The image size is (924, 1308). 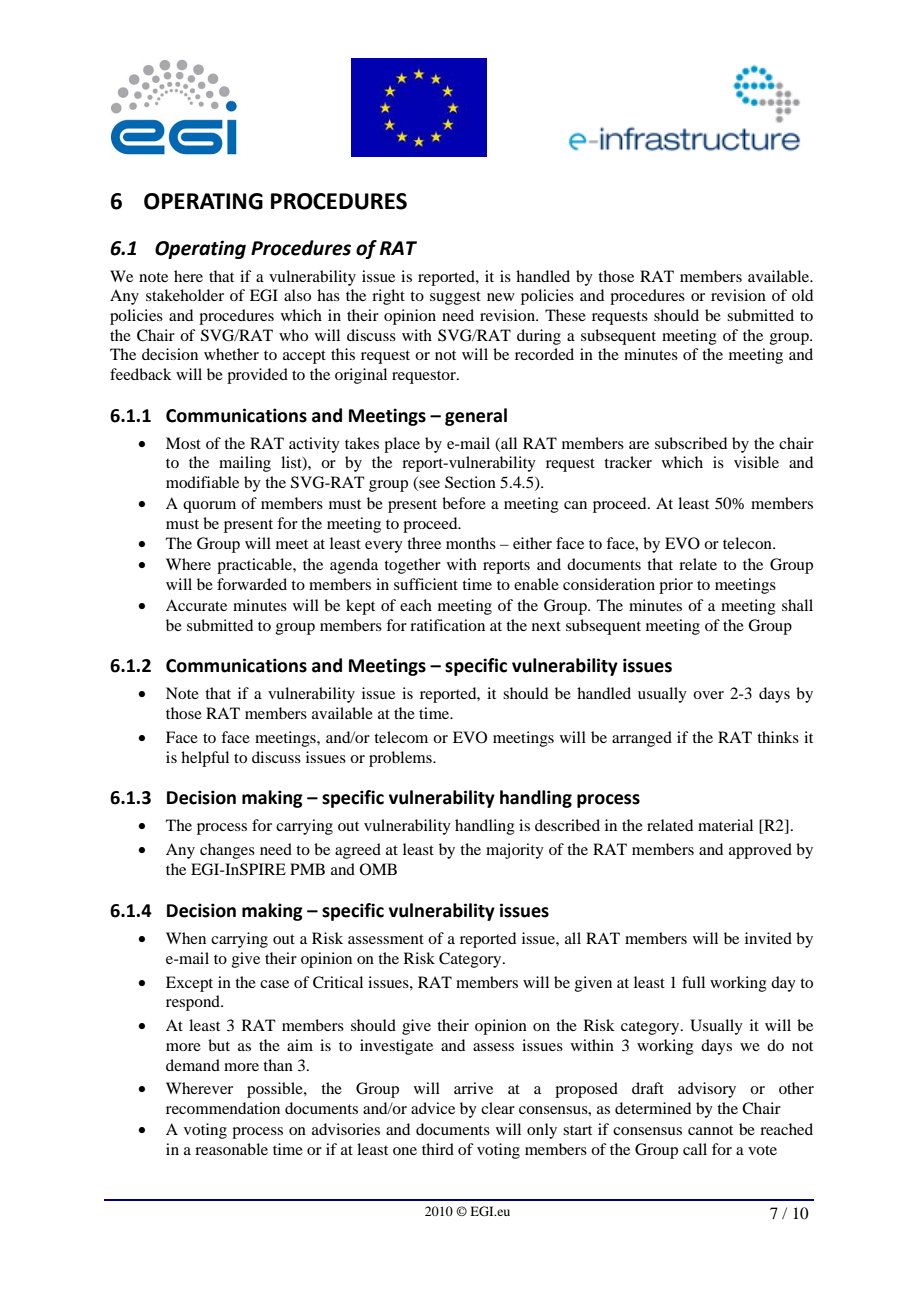 What do you see at coordinates (231, 354) in the document?
I see `whether` at bounding box center [231, 354].
